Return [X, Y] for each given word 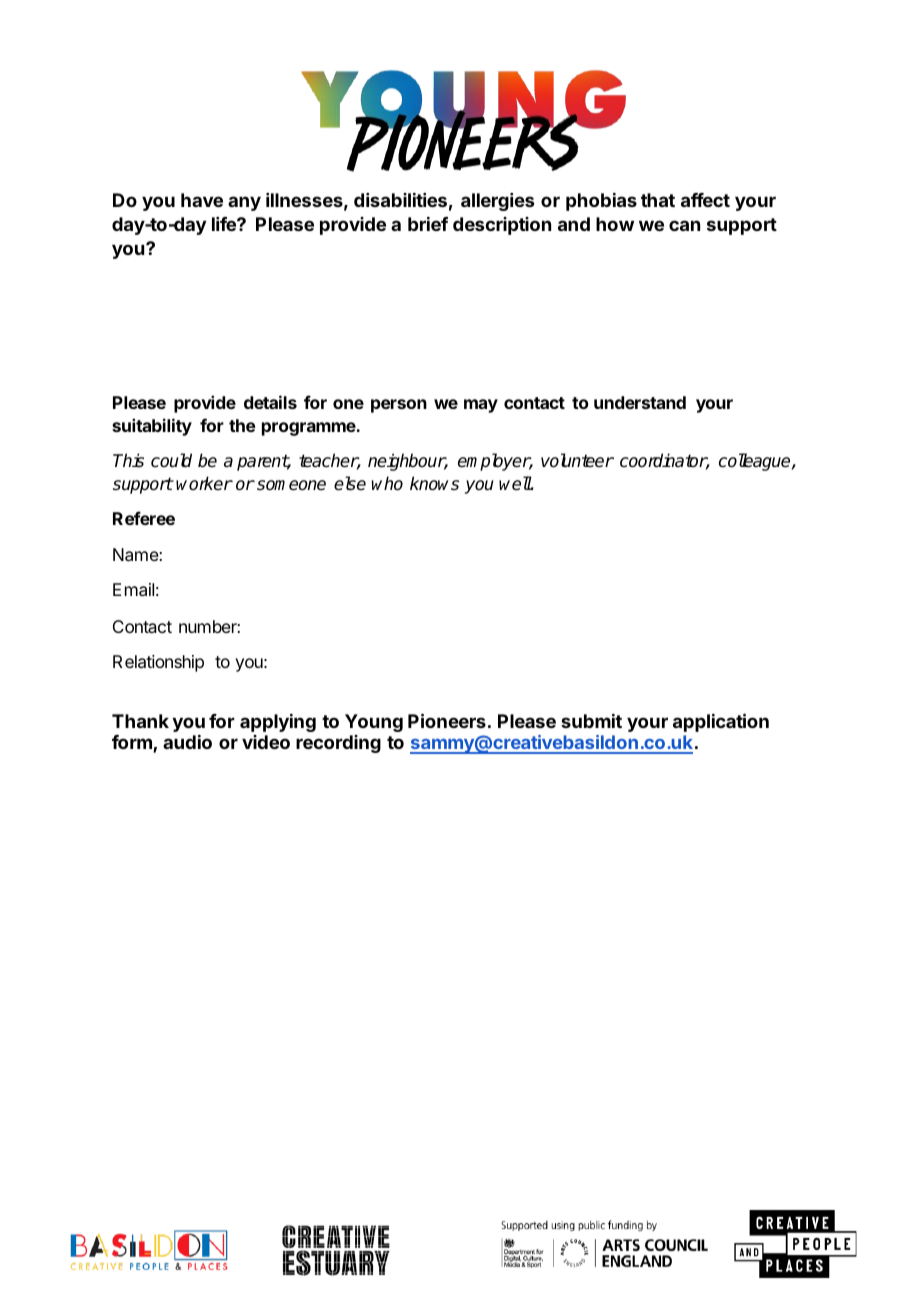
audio [187, 742]
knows [434, 483]
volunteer [577, 460]
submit [591, 721]
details [270, 402]
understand [640, 402]
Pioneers [447, 720]
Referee [144, 518]
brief [428, 224]
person [399, 406]
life [225, 224]
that [658, 200]
